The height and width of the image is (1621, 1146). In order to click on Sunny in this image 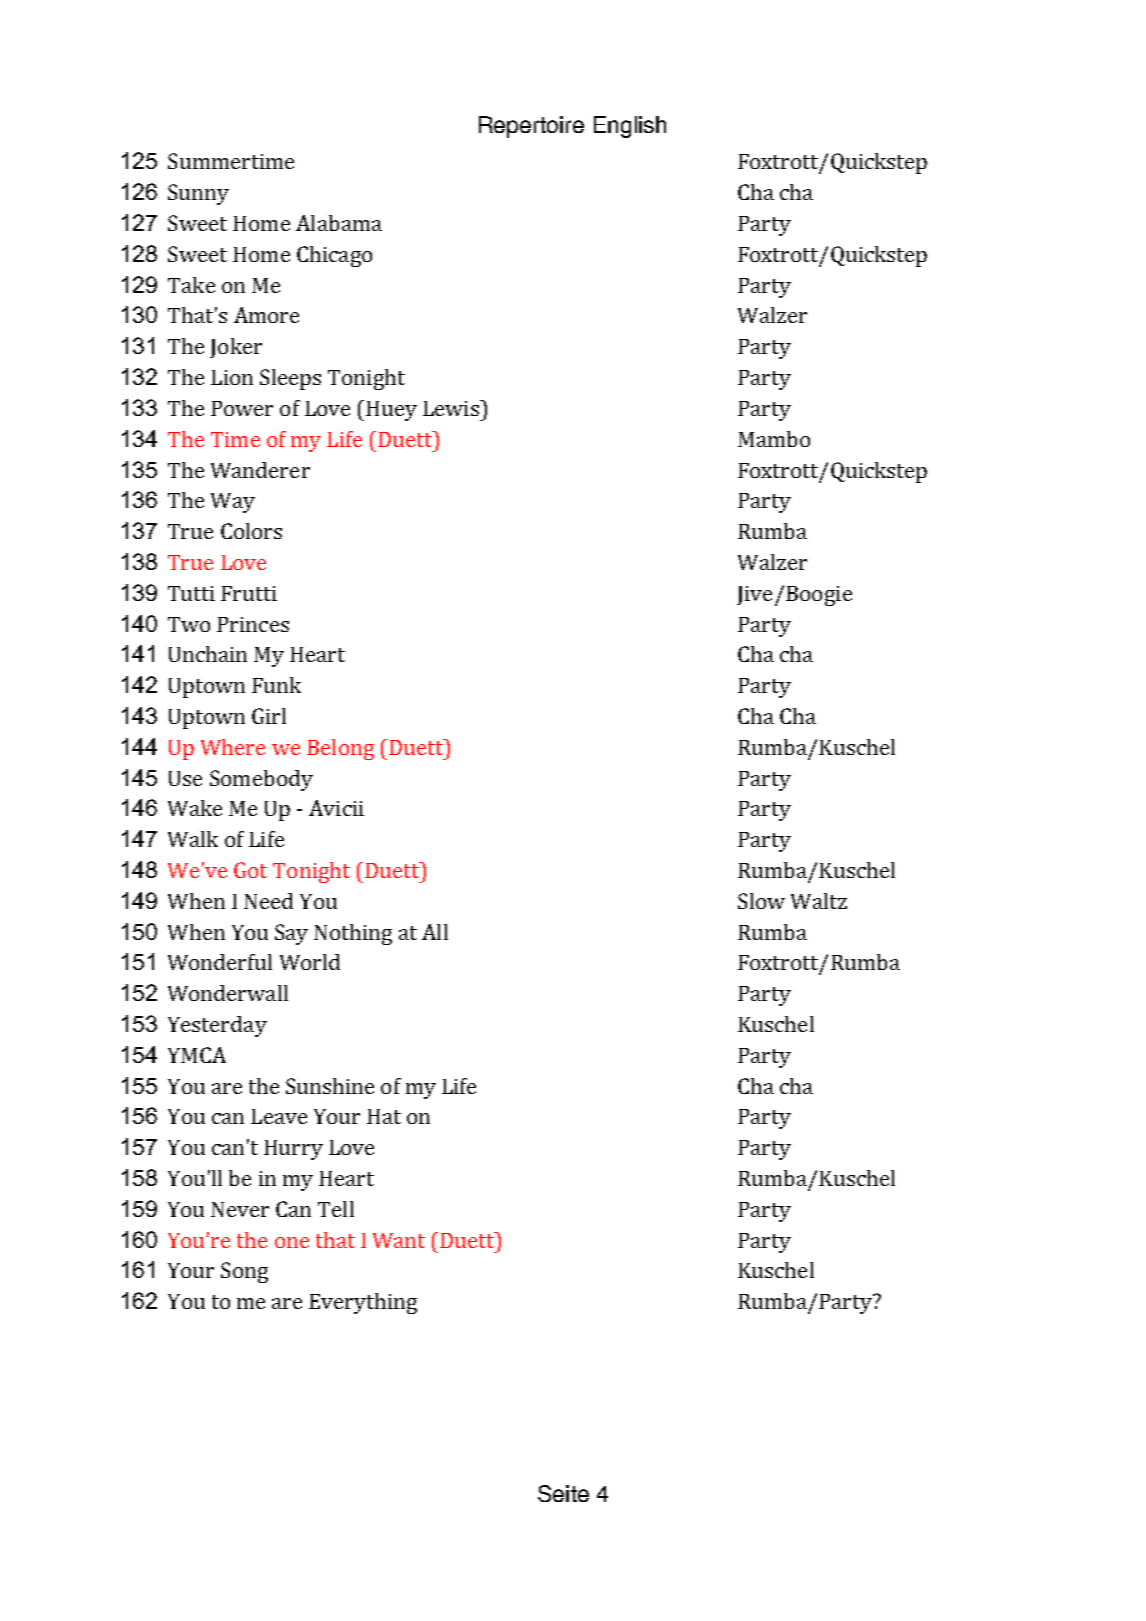, I will do `click(198, 194)`.
